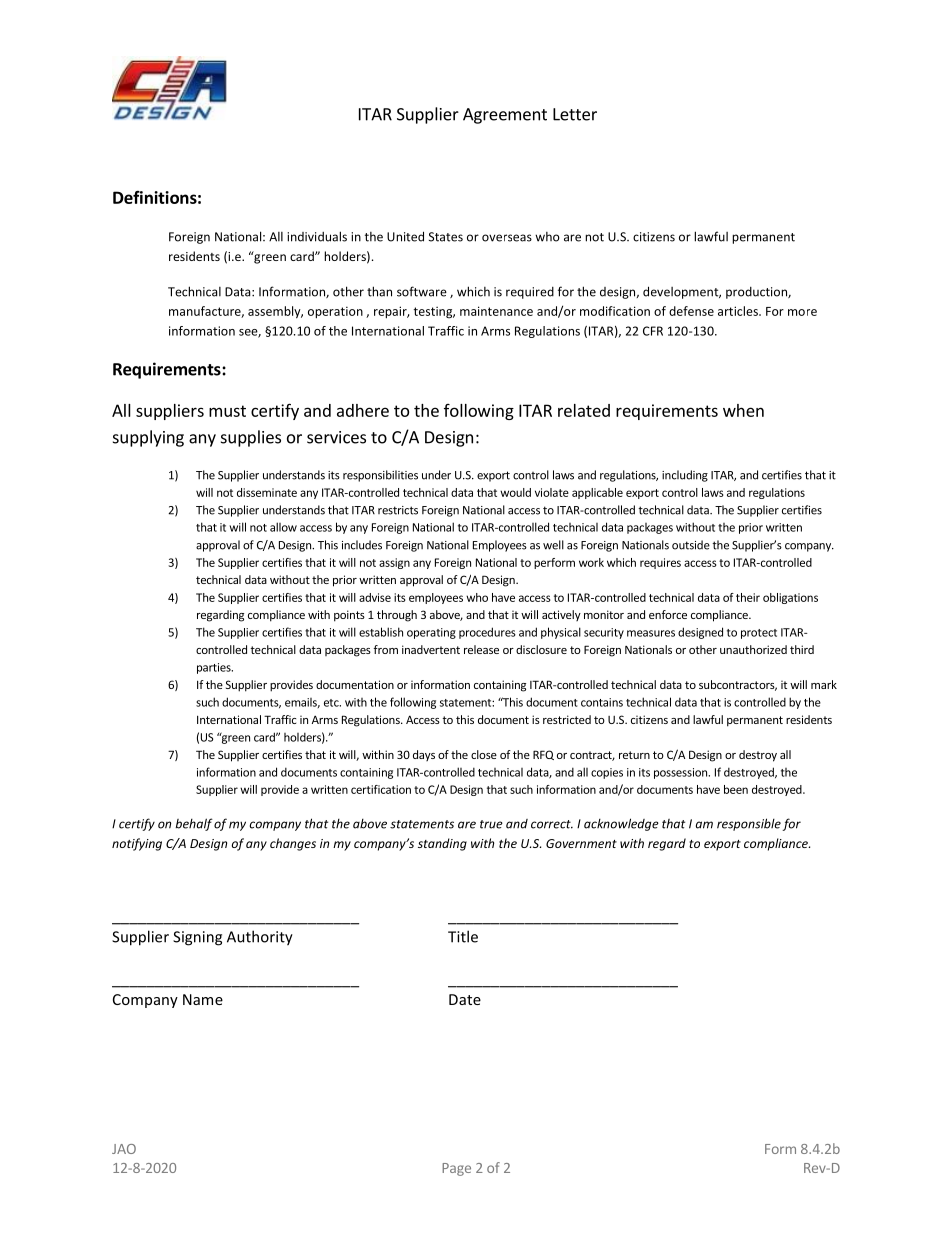 The height and width of the document is (1233, 952). What do you see at coordinates (685, 476) in the document?
I see `including` at bounding box center [685, 476].
